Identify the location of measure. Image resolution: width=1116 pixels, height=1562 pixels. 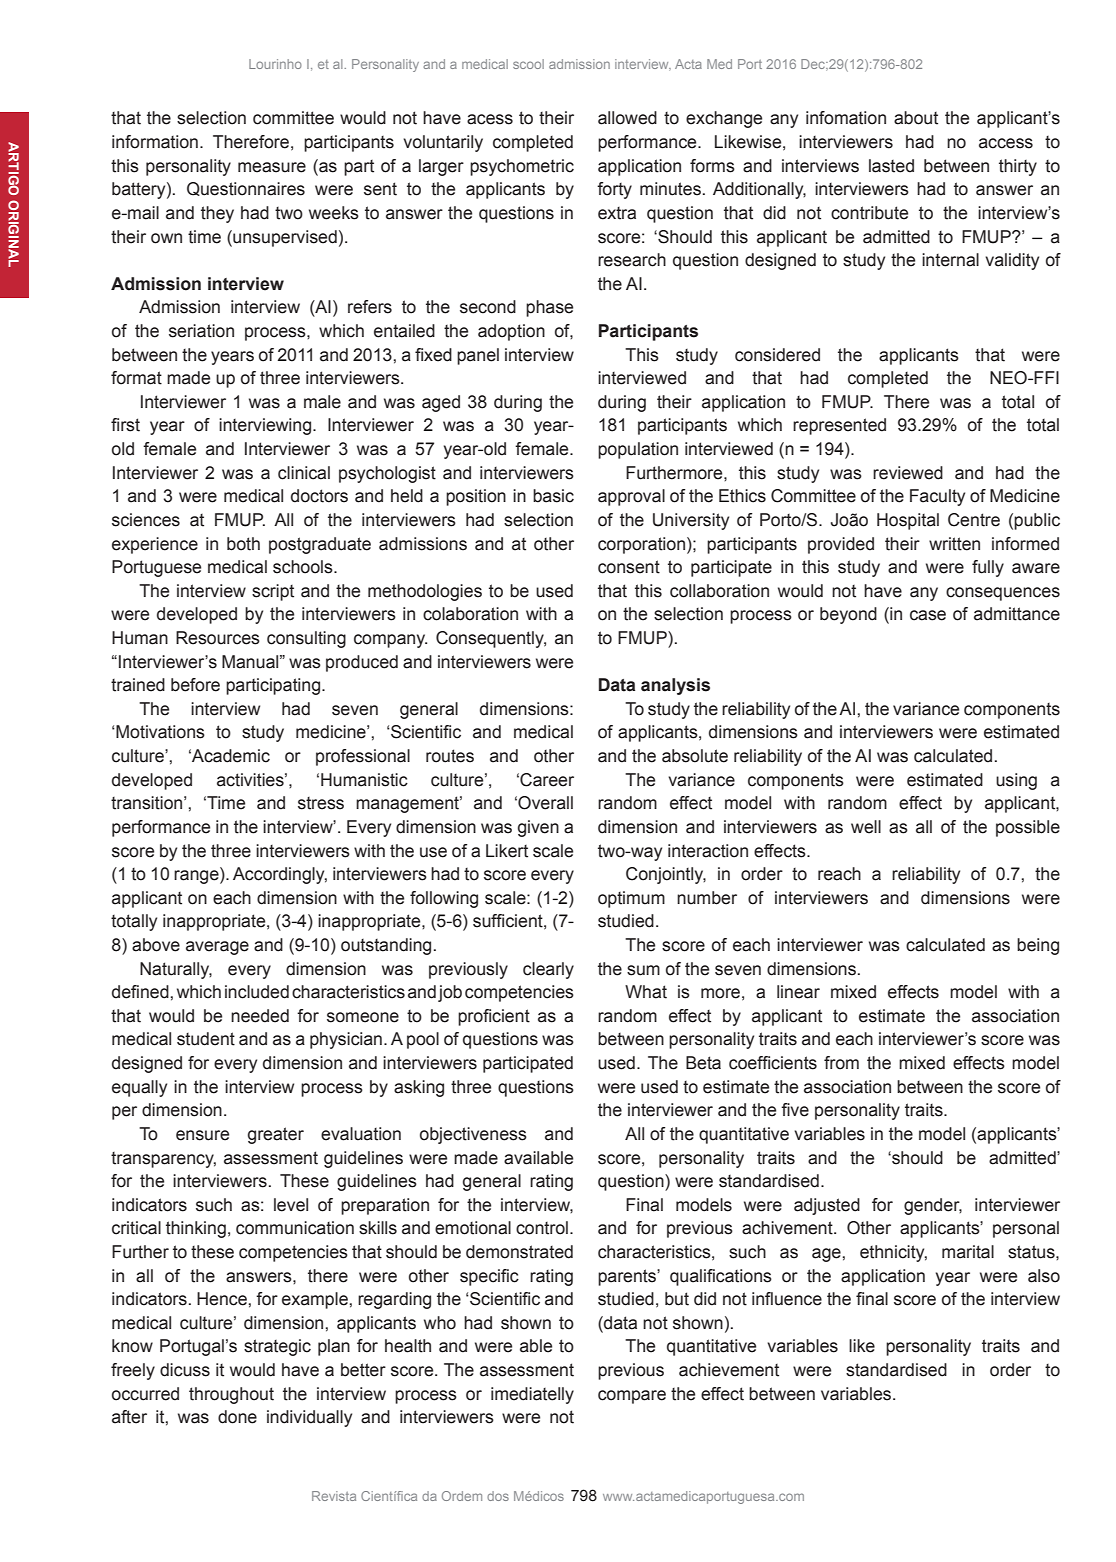
(272, 167).
